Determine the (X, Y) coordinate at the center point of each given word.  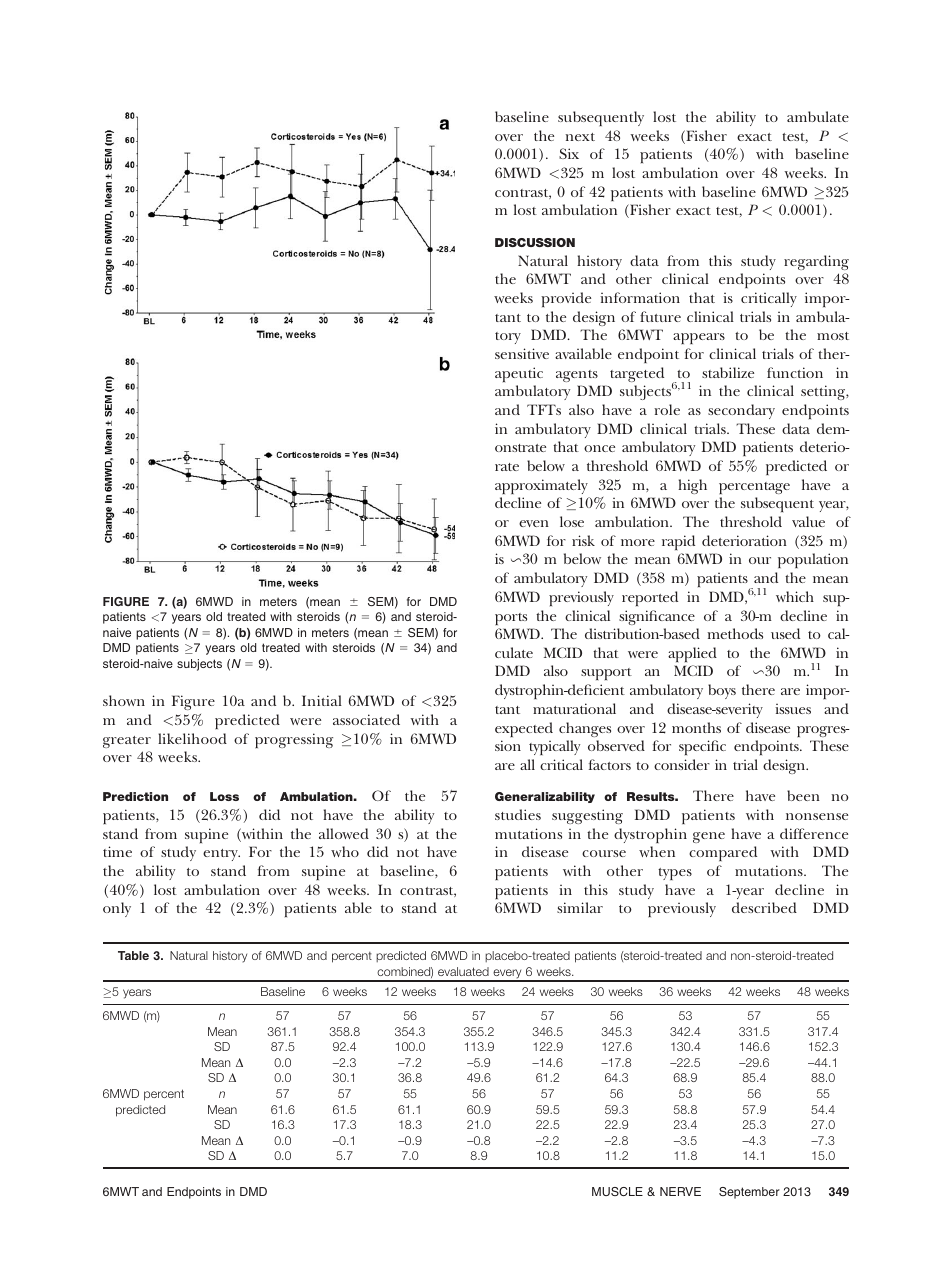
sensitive (522, 353)
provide (566, 299)
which (795, 596)
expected (524, 729)
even (534, 523)
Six (569, 153)
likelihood (192, 738)
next (580, 137)
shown (124, 700)
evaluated (463, 971)
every (507, 975)
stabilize (728, 372)
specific (702, 747)
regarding (816, 262)
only (117, 909)
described (764, 907)
